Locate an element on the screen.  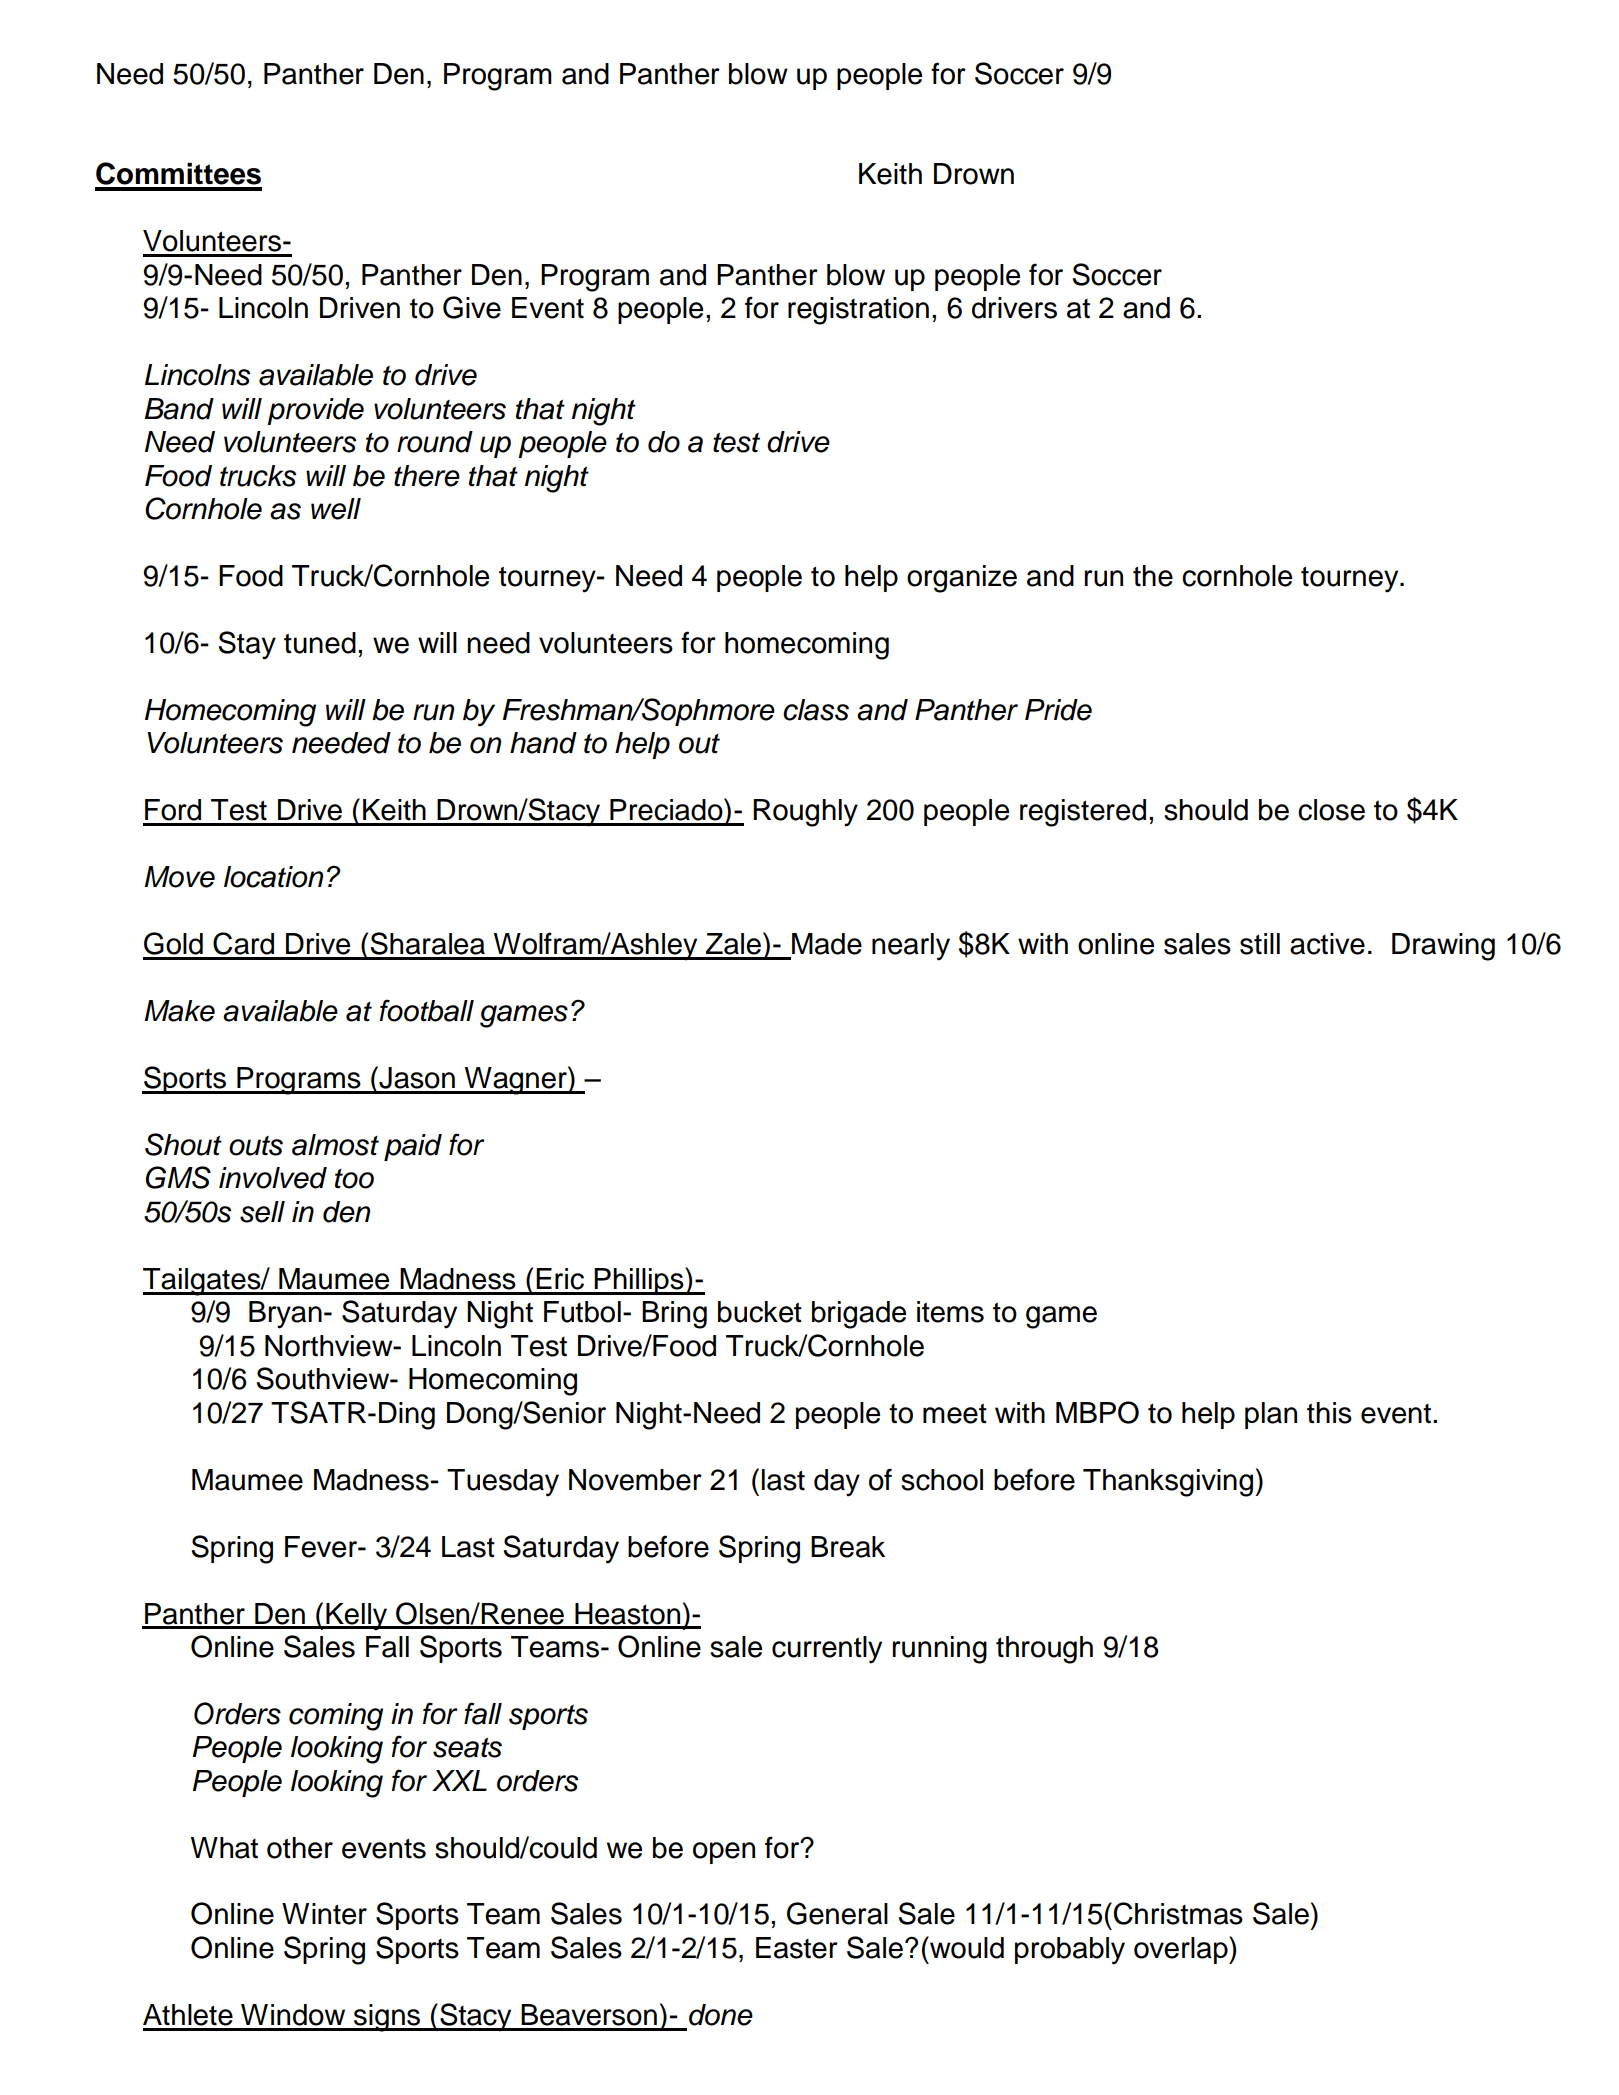
Winter is located at coordinates (324, 1914).
